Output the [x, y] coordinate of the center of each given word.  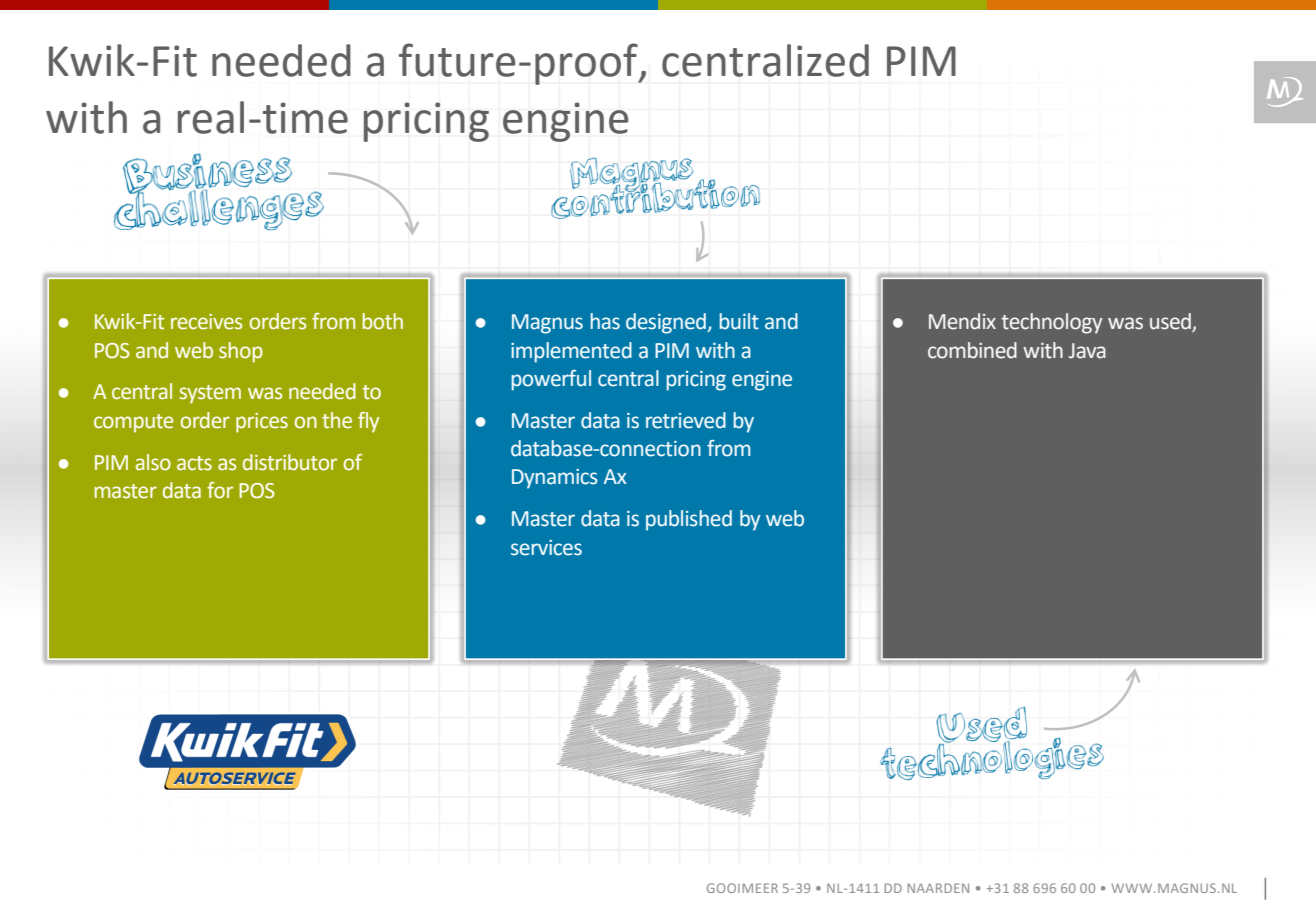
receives [206, 322]
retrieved [686, 420]
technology [1052, 323]
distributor [290, 462]
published [689, 520]
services [546, 548]
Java [1087, 351]
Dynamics [555, 479]
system [210, 394]
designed [667, 323]
